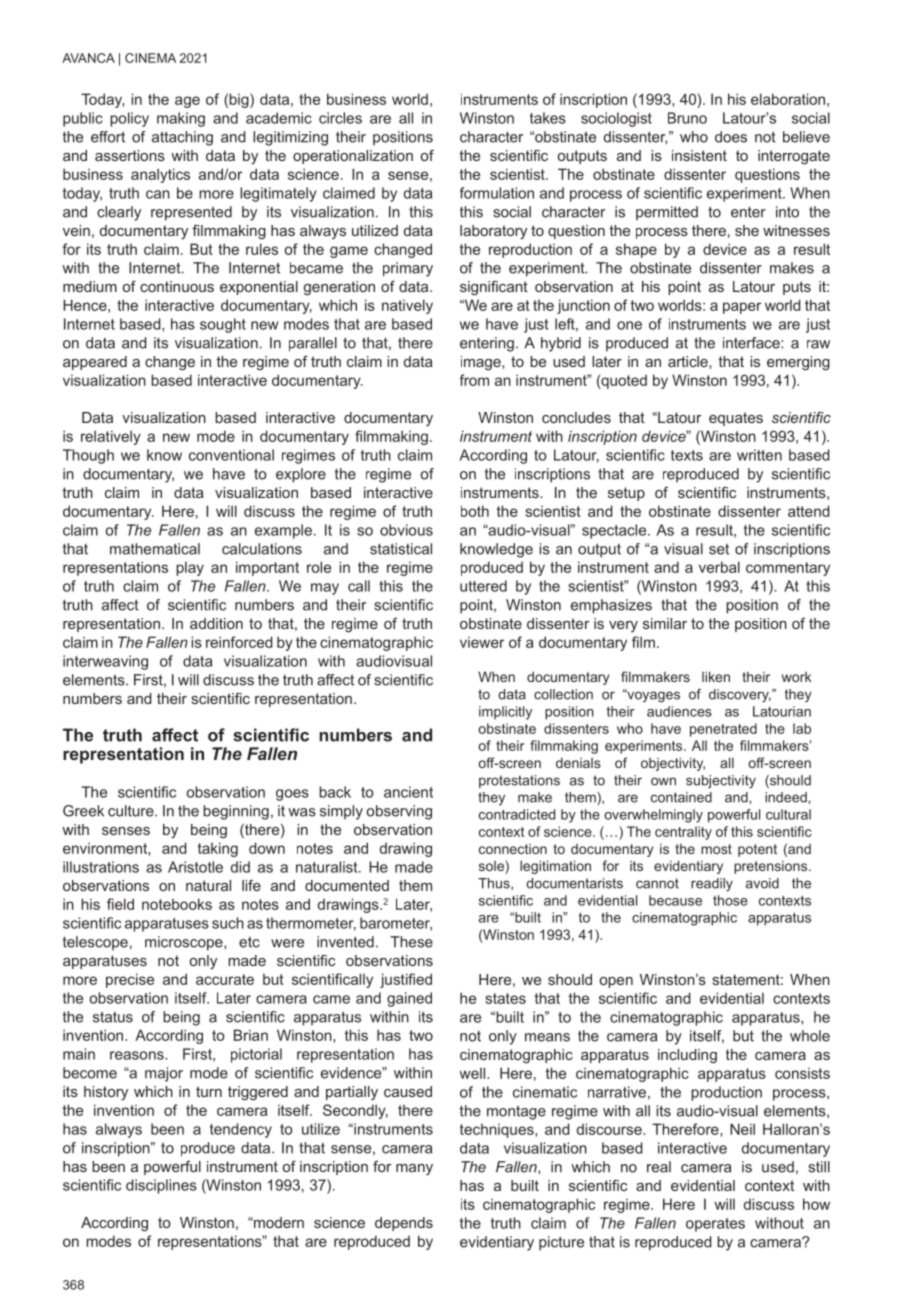 The width and height of the screenshot is (924, 1311). Describe the element at coordinates (759, 455) in the screenshot. I see `written` at that location.
